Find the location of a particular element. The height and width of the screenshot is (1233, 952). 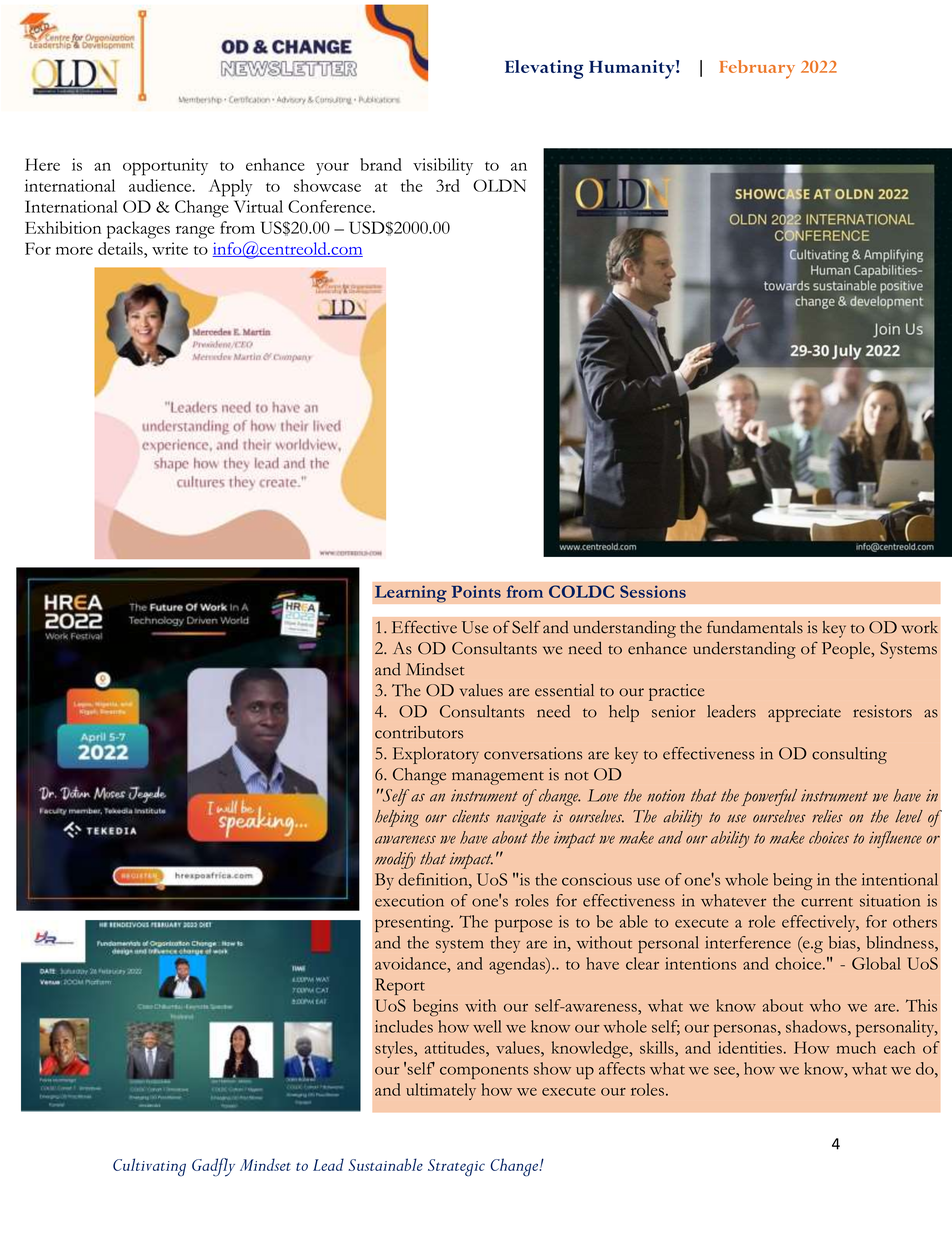

Elevating is located at coordinates (544, 69).
